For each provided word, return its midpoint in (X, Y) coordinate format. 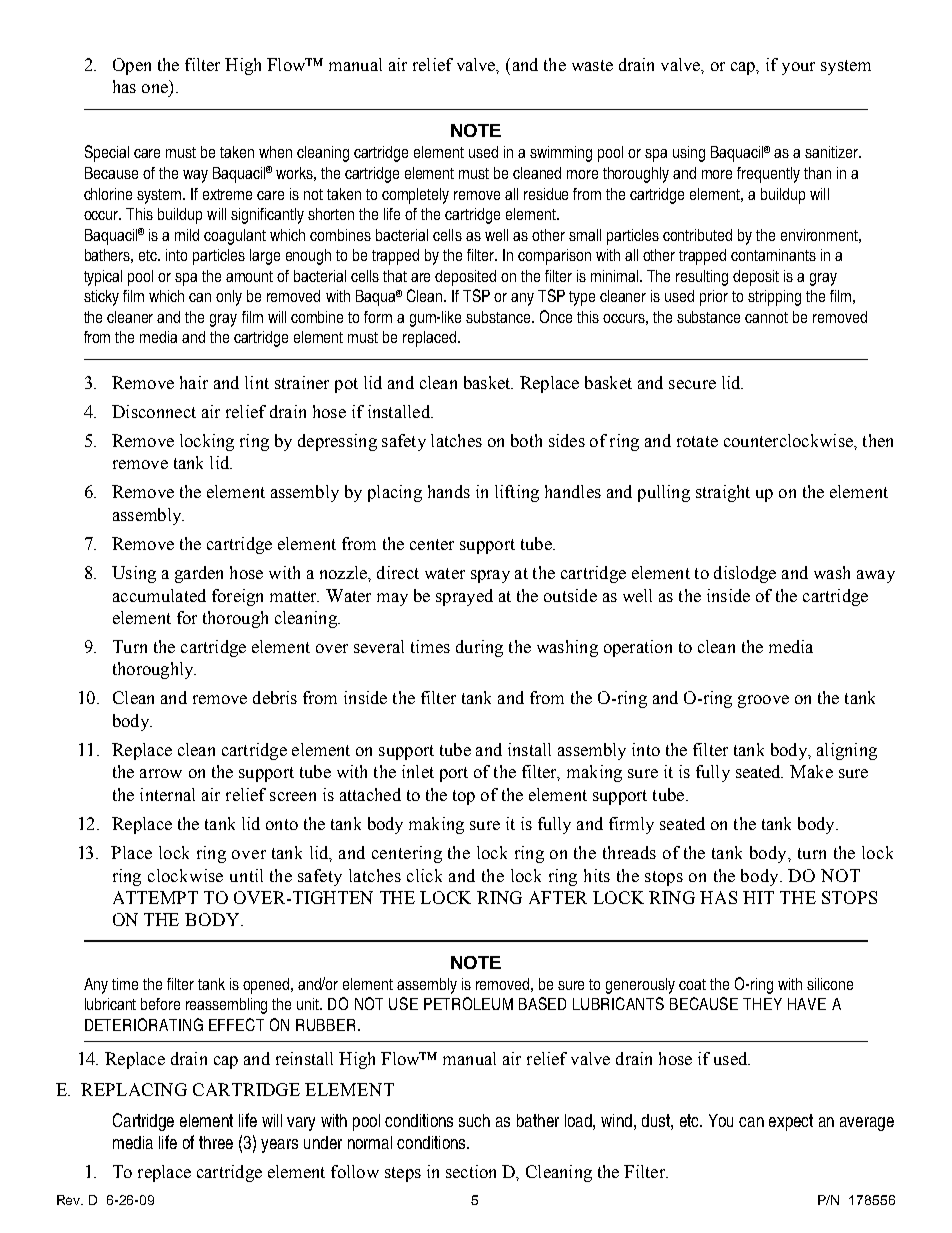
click (424, 875)
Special (107, 153)
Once (556, 316)
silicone (830, 984)
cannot (766, 317)
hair (194, 382)
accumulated (159, 595)
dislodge (745, 574)
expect (791, 1122)
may (392, 599)
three (216, 1142)
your (798, 68)
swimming (561, 154)
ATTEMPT (155, 897)
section (471, 1171)
